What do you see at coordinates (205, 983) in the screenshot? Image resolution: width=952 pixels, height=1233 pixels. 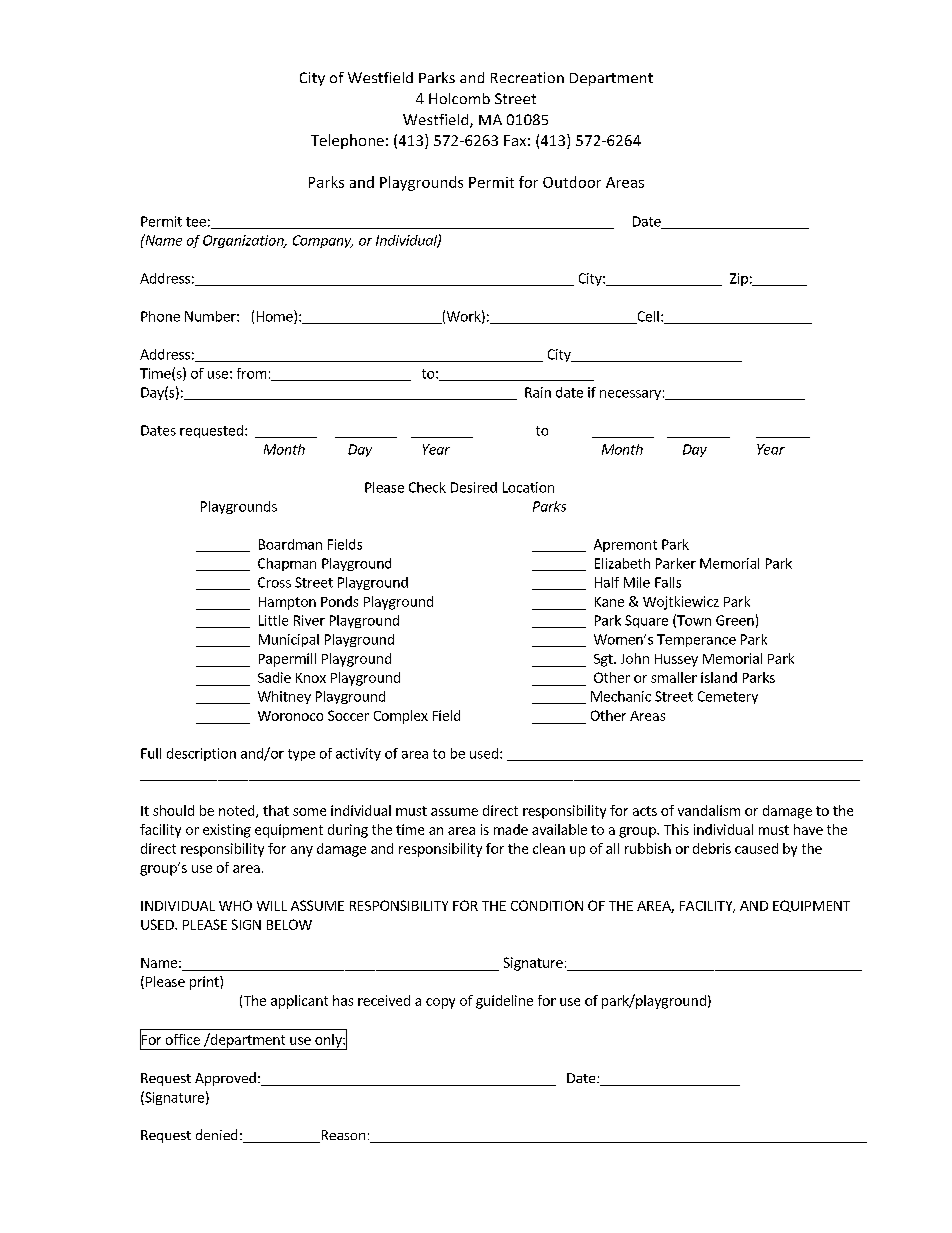 I see `print` at bounding box center [205, 983].
